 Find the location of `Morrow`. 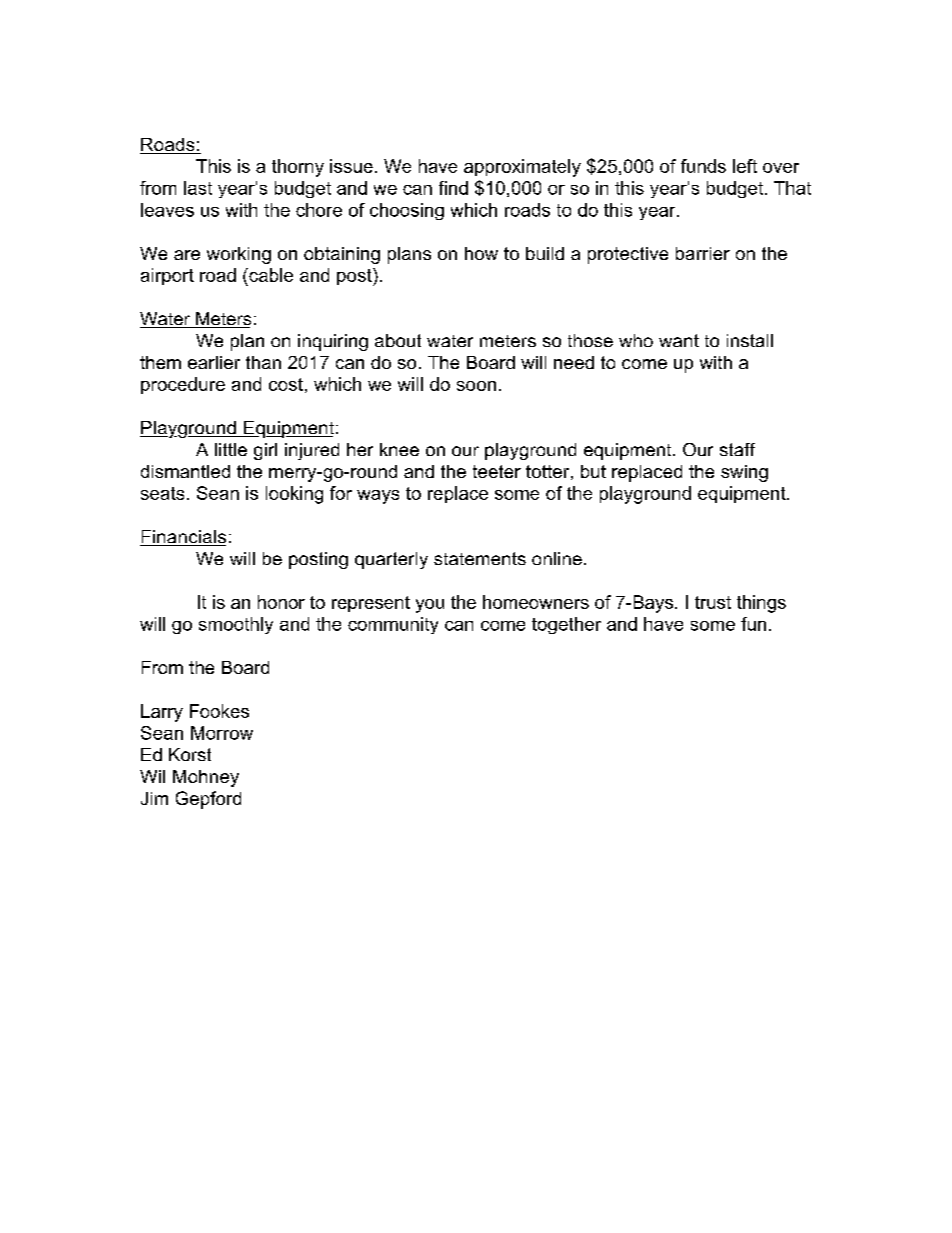

Morrow is located at coordinates (222, 733).
